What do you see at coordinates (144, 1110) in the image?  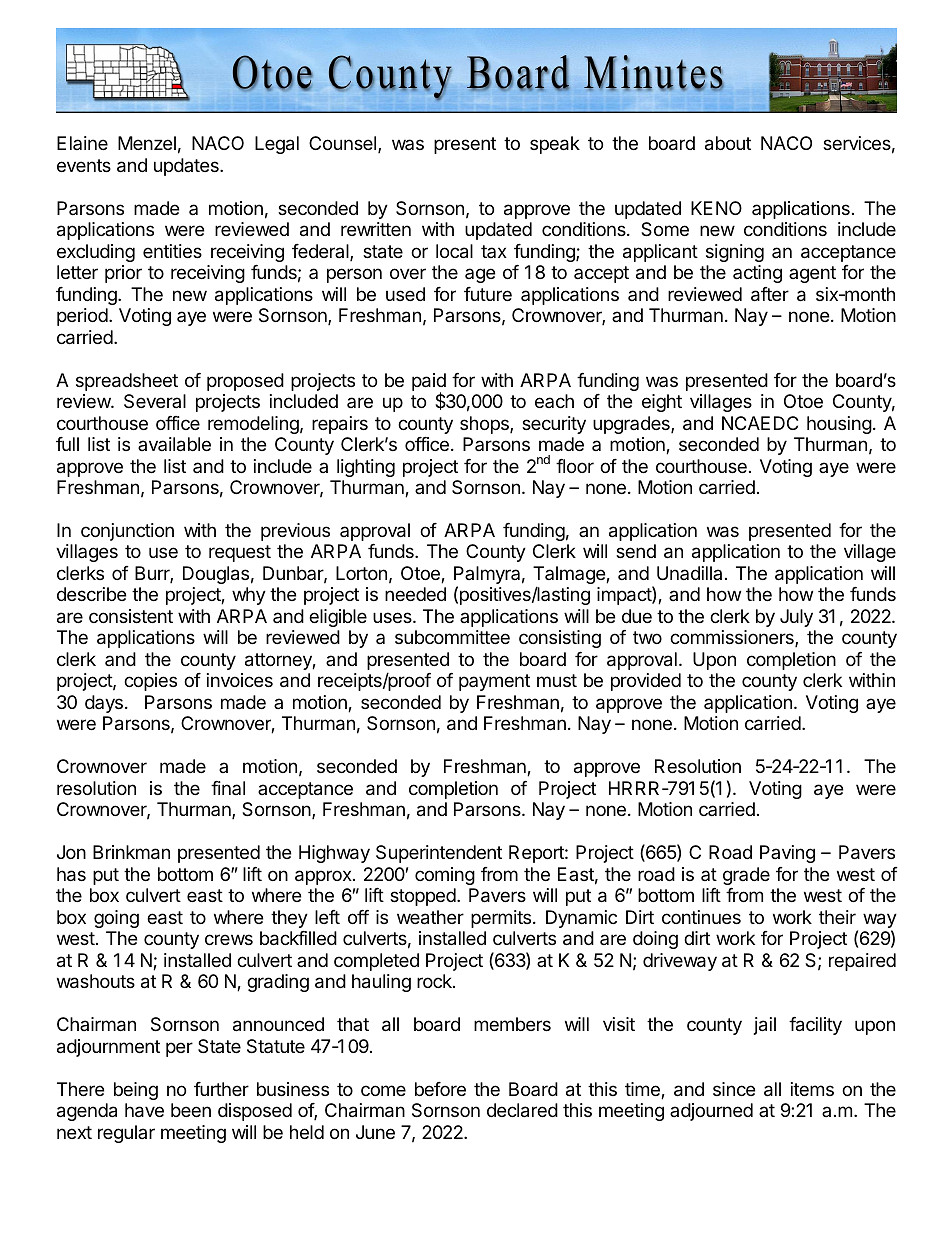 I see `have` at bounding box center [144, 1110].
